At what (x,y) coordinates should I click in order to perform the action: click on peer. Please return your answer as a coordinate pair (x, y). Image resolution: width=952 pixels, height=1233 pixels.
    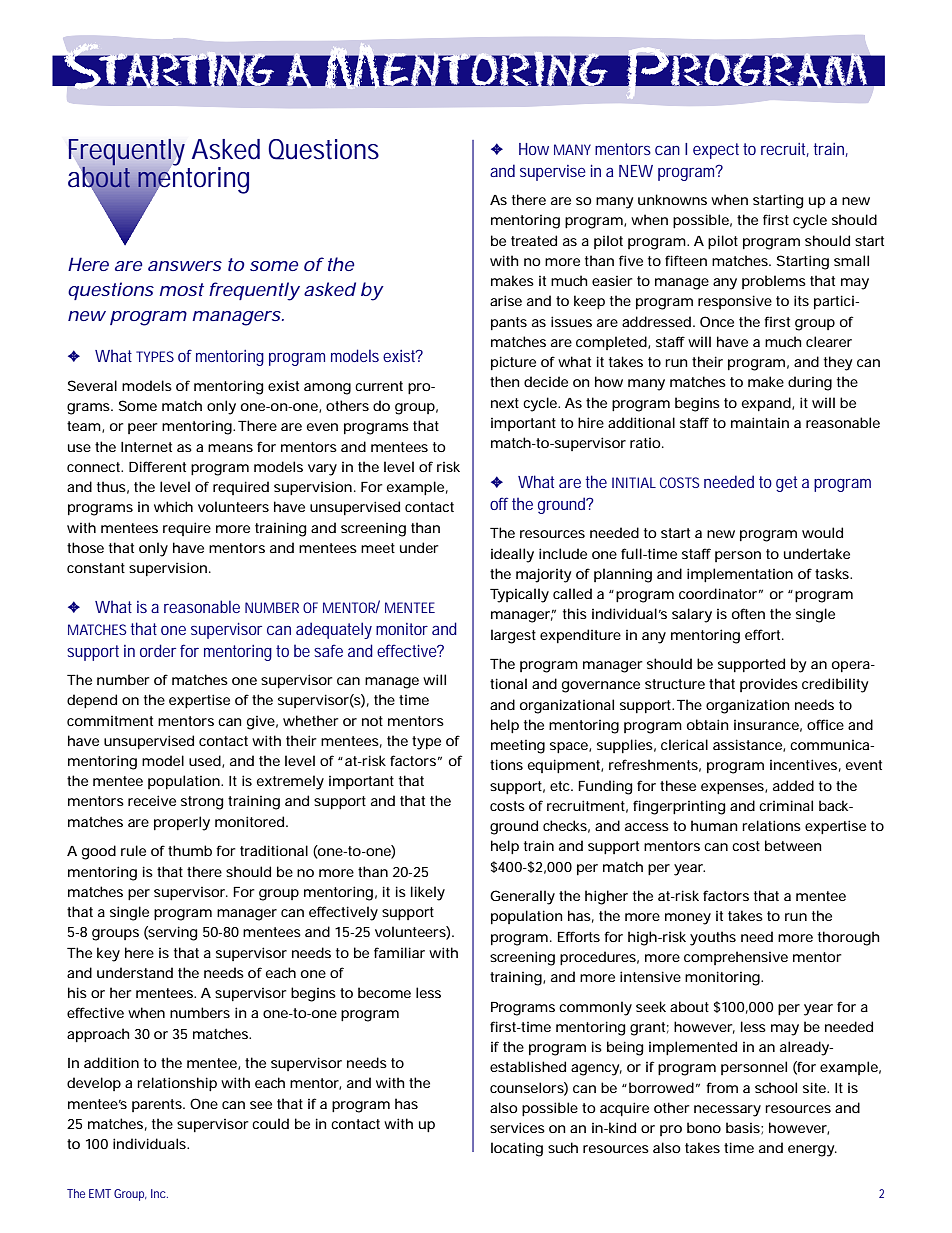
    Looking at the image, I should click on (143, 428).
